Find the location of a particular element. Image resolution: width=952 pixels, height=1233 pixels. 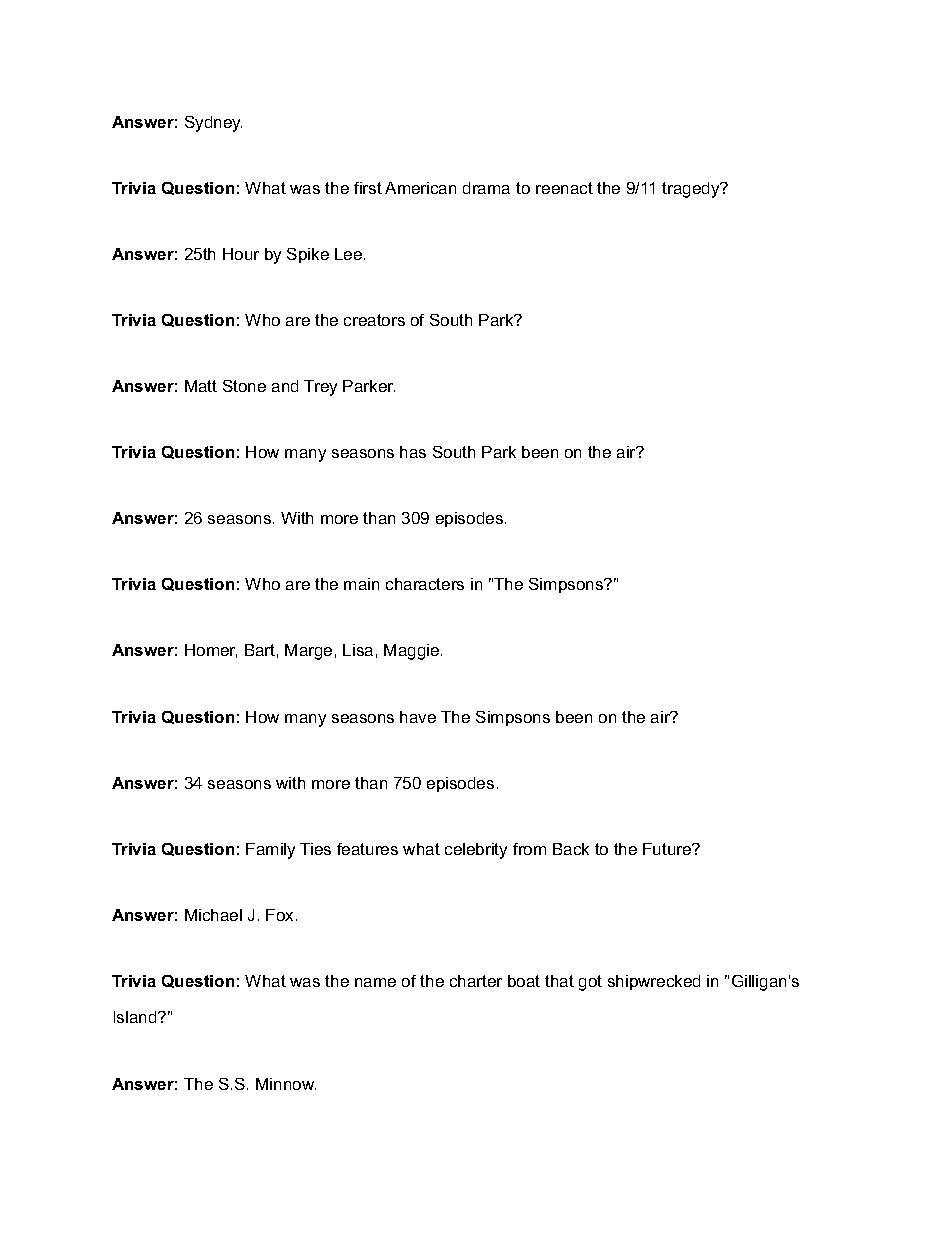

creators is located at coordinates (374, 320).
